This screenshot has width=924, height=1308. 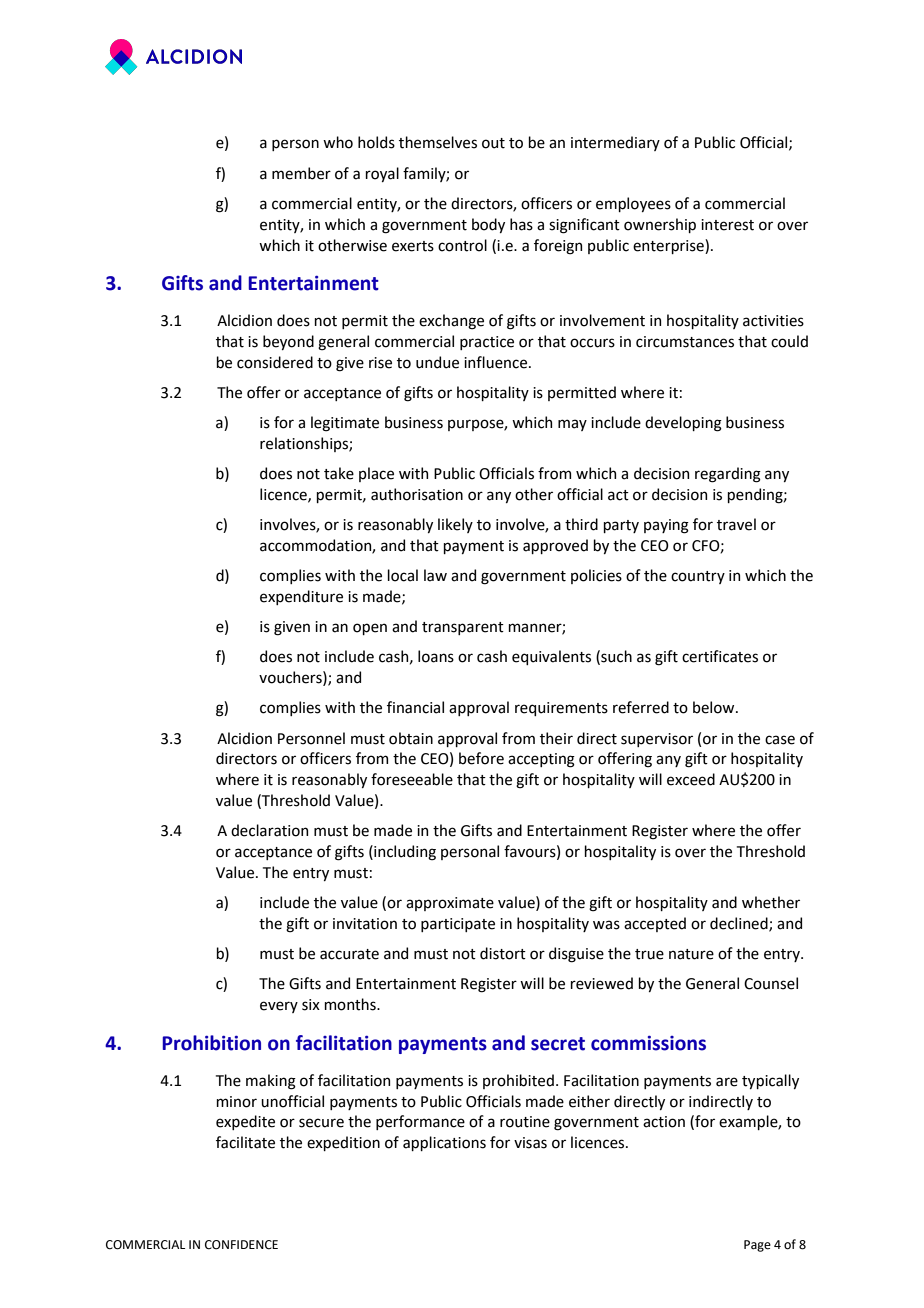 I want to click on requirements, so click(x=561, y=709).
